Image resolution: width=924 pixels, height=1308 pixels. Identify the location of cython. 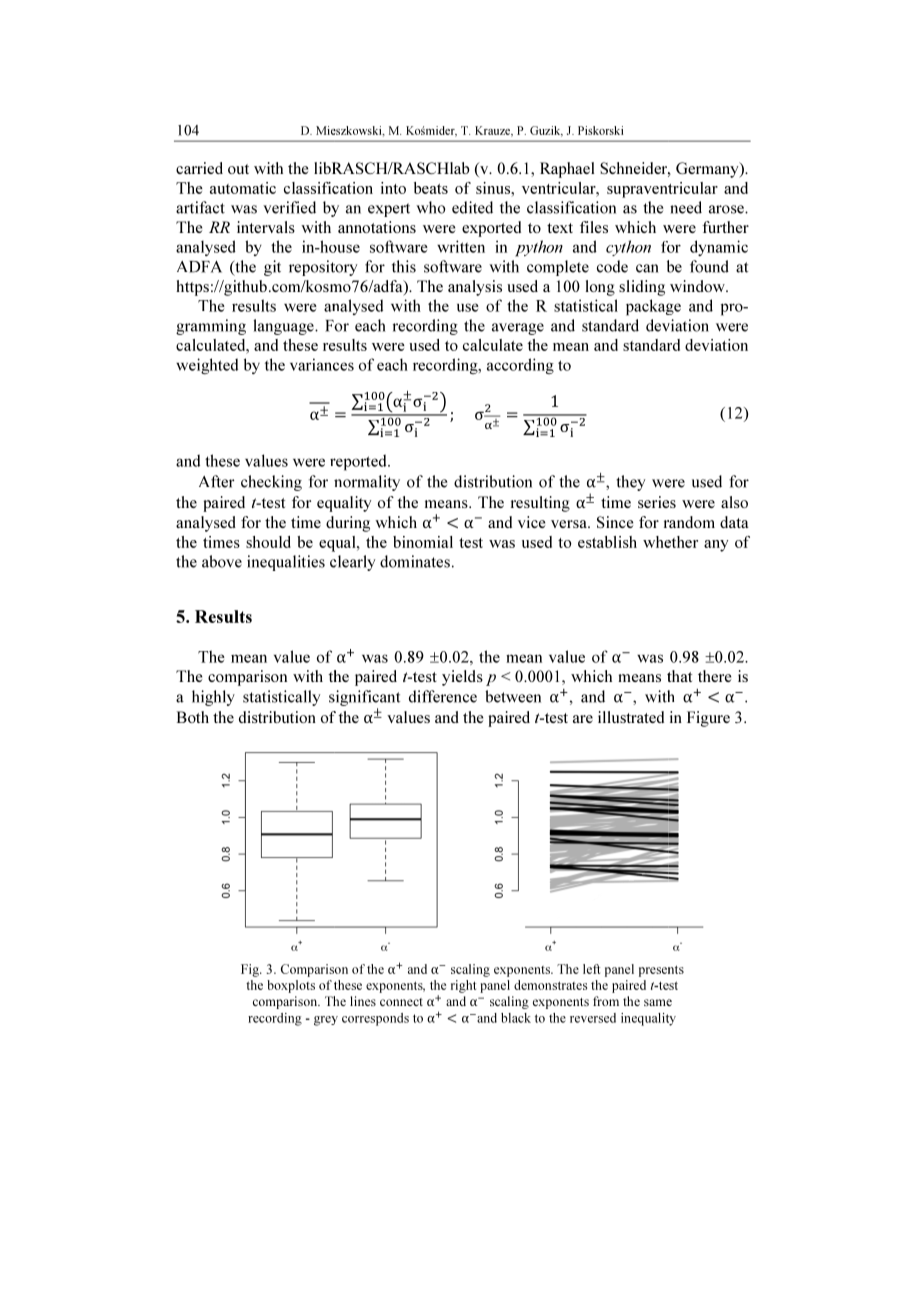
(628, 248).
